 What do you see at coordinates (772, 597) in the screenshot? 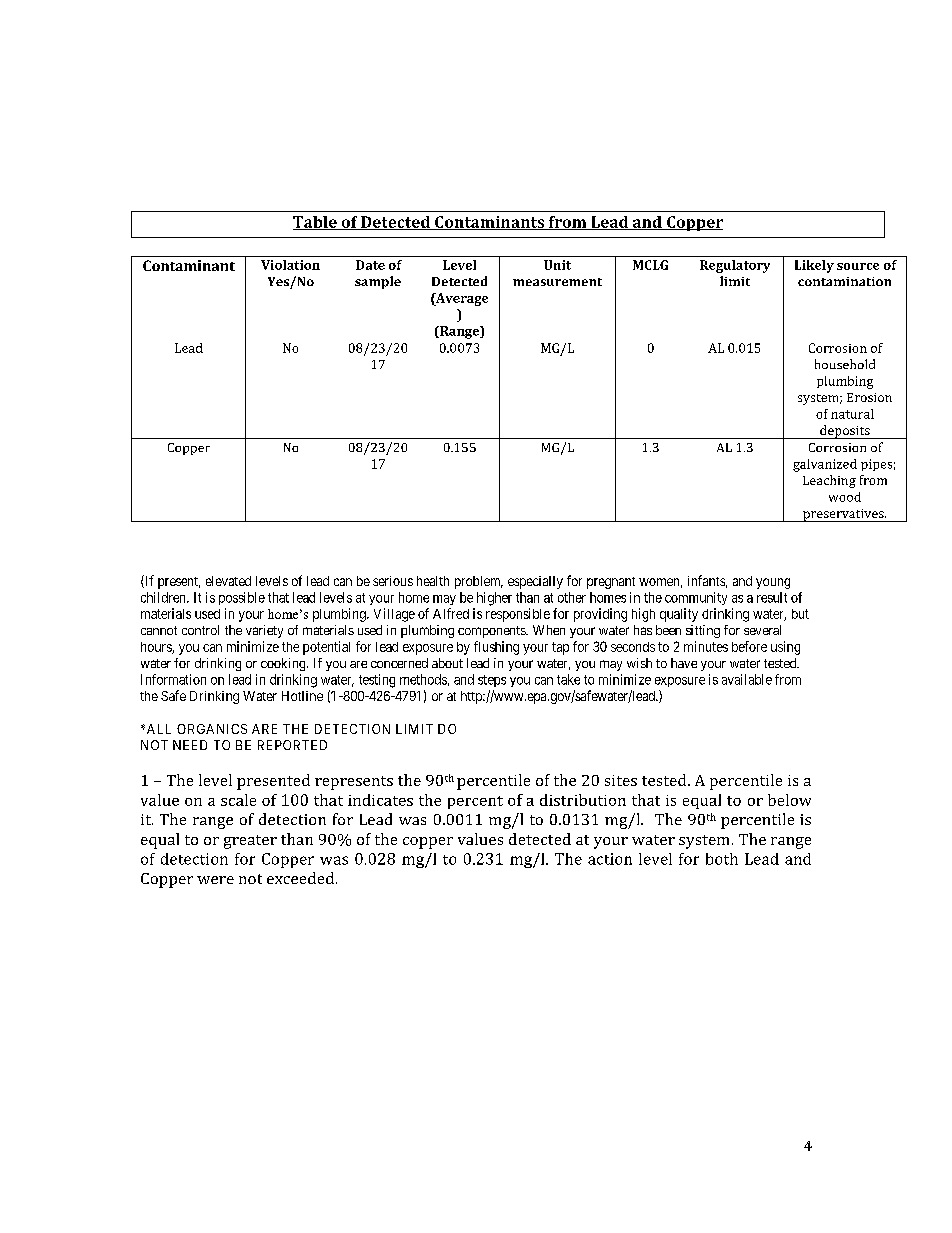
I see `result` at bounding box center [772, 597].
